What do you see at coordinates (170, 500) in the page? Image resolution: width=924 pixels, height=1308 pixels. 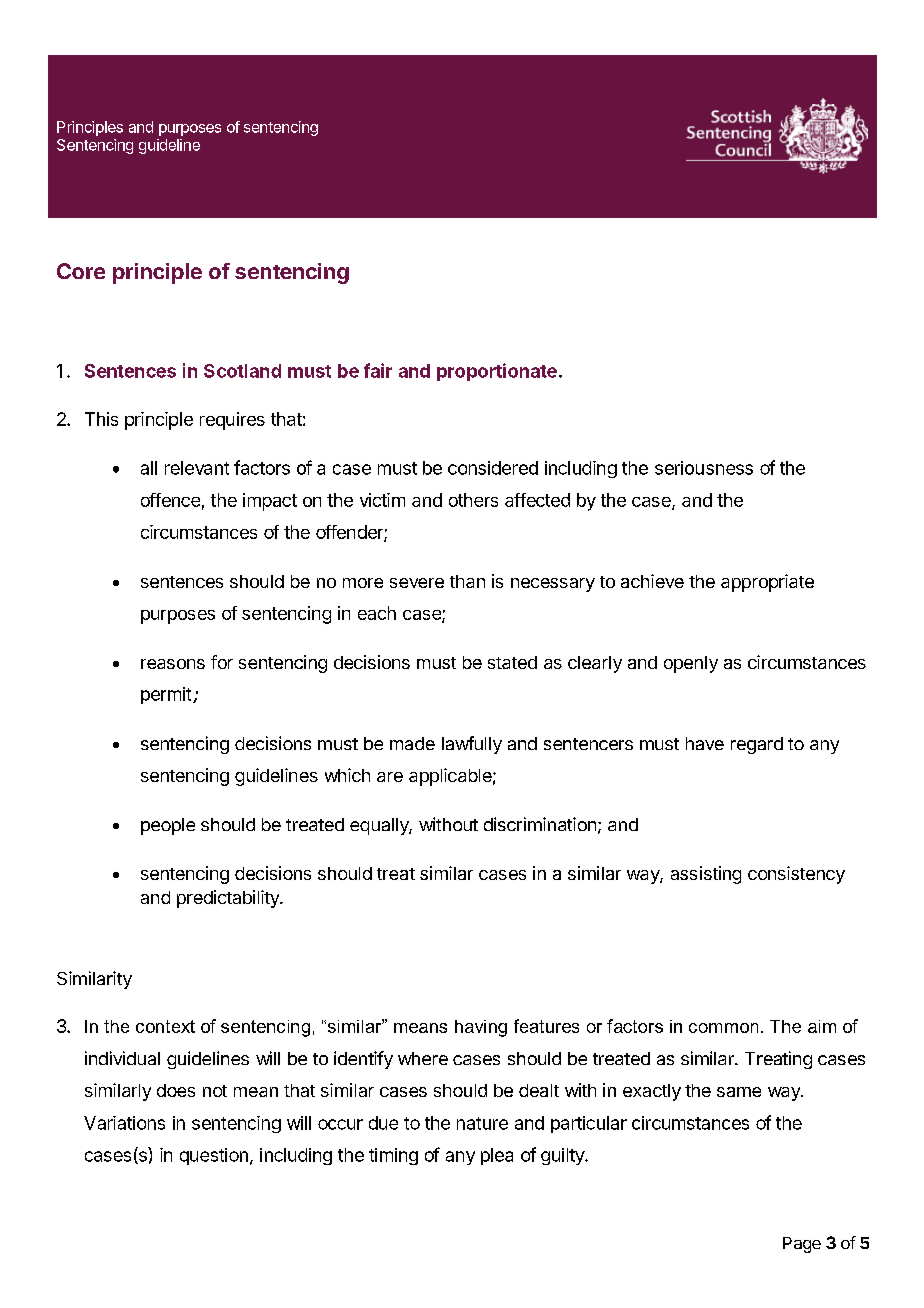 I see `offence` at bounding box center [170, 500].
